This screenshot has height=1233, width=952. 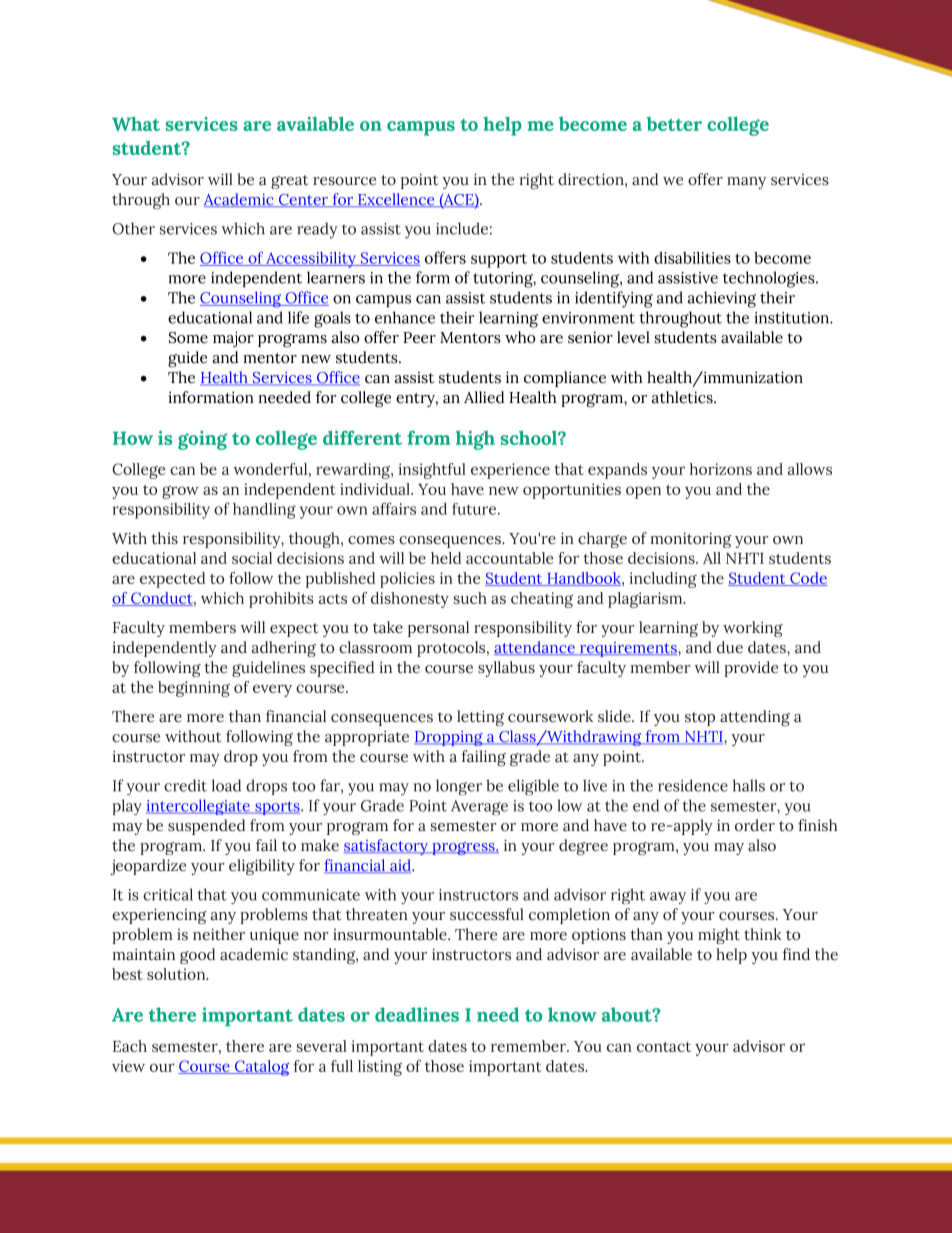 I want to click on deadlines, so click(x=417, y=1014).
